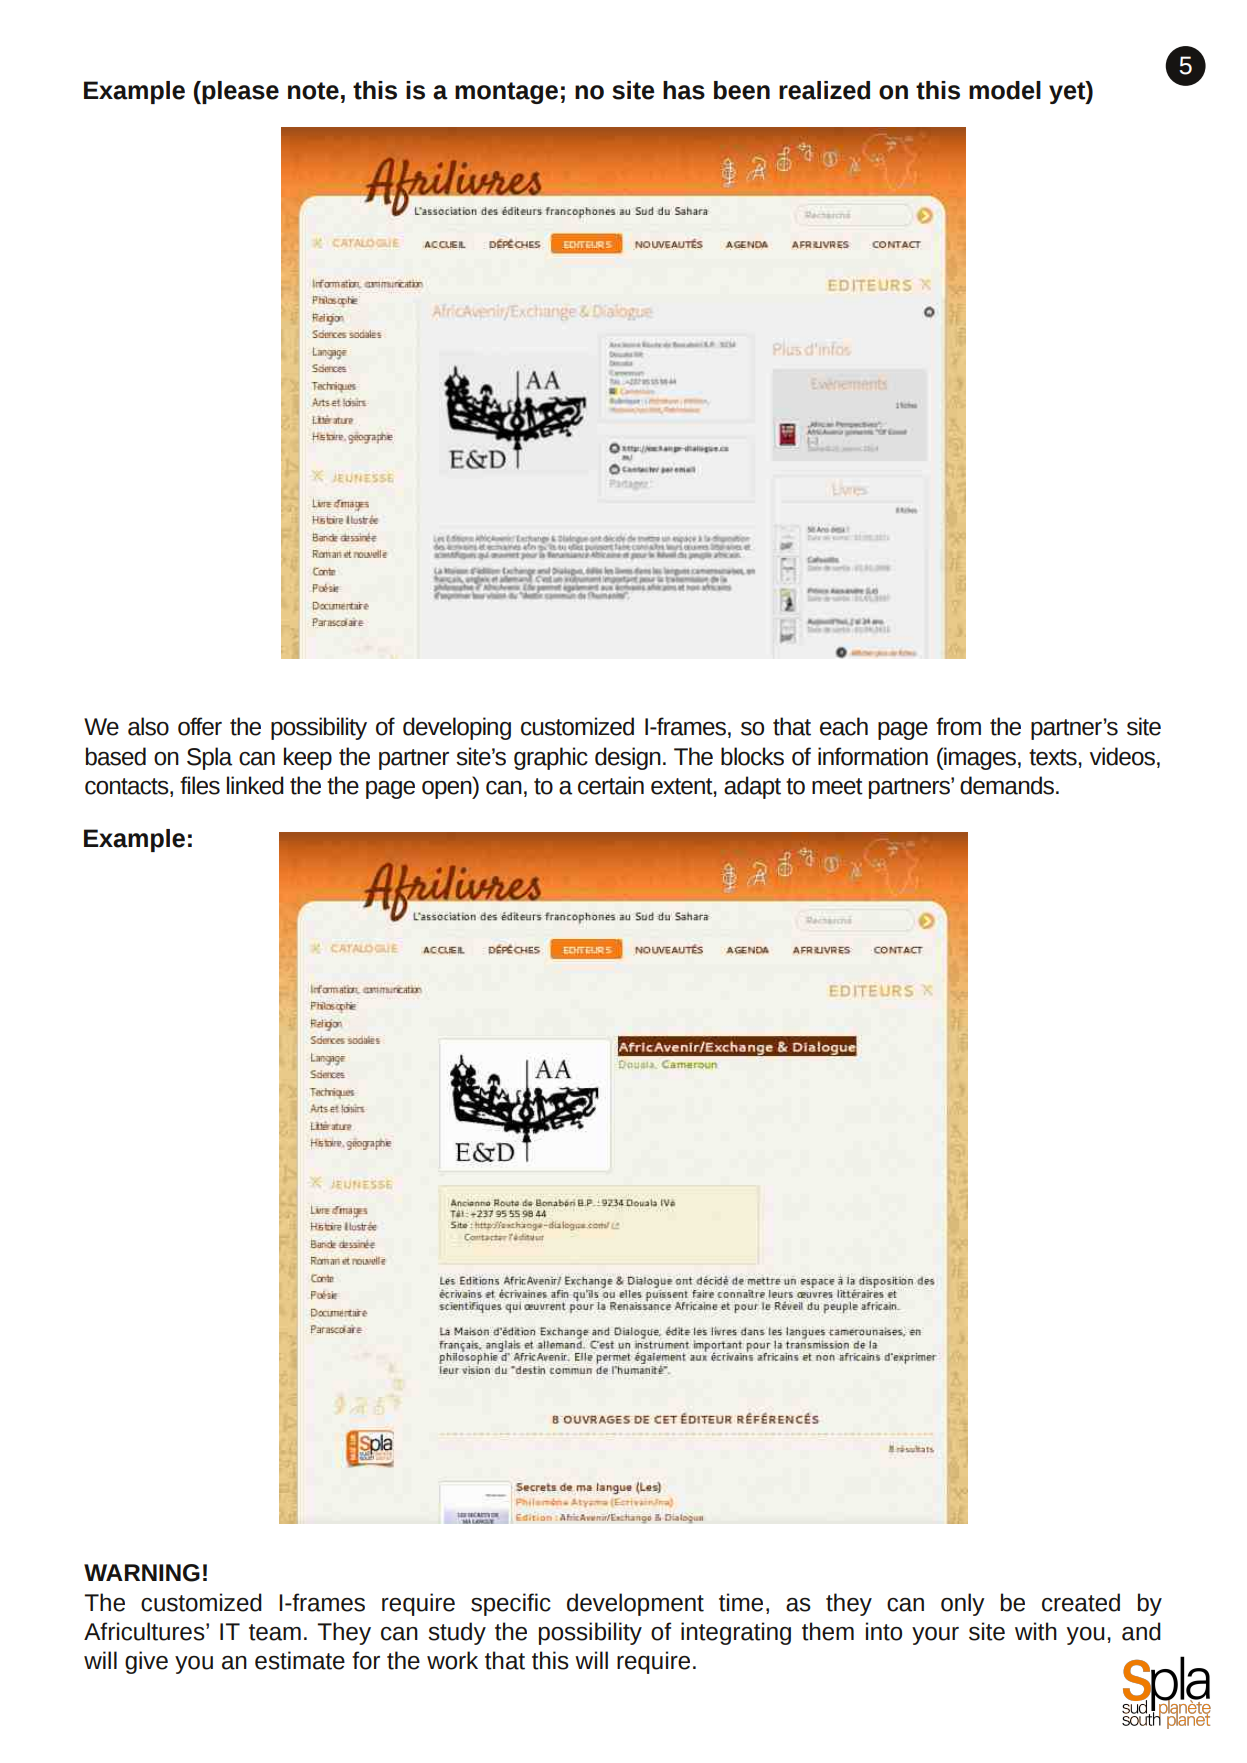  What do you see at coordinates (1005, 90) in the screenshot?
I see `model` at bounding box center [1005, 90].
